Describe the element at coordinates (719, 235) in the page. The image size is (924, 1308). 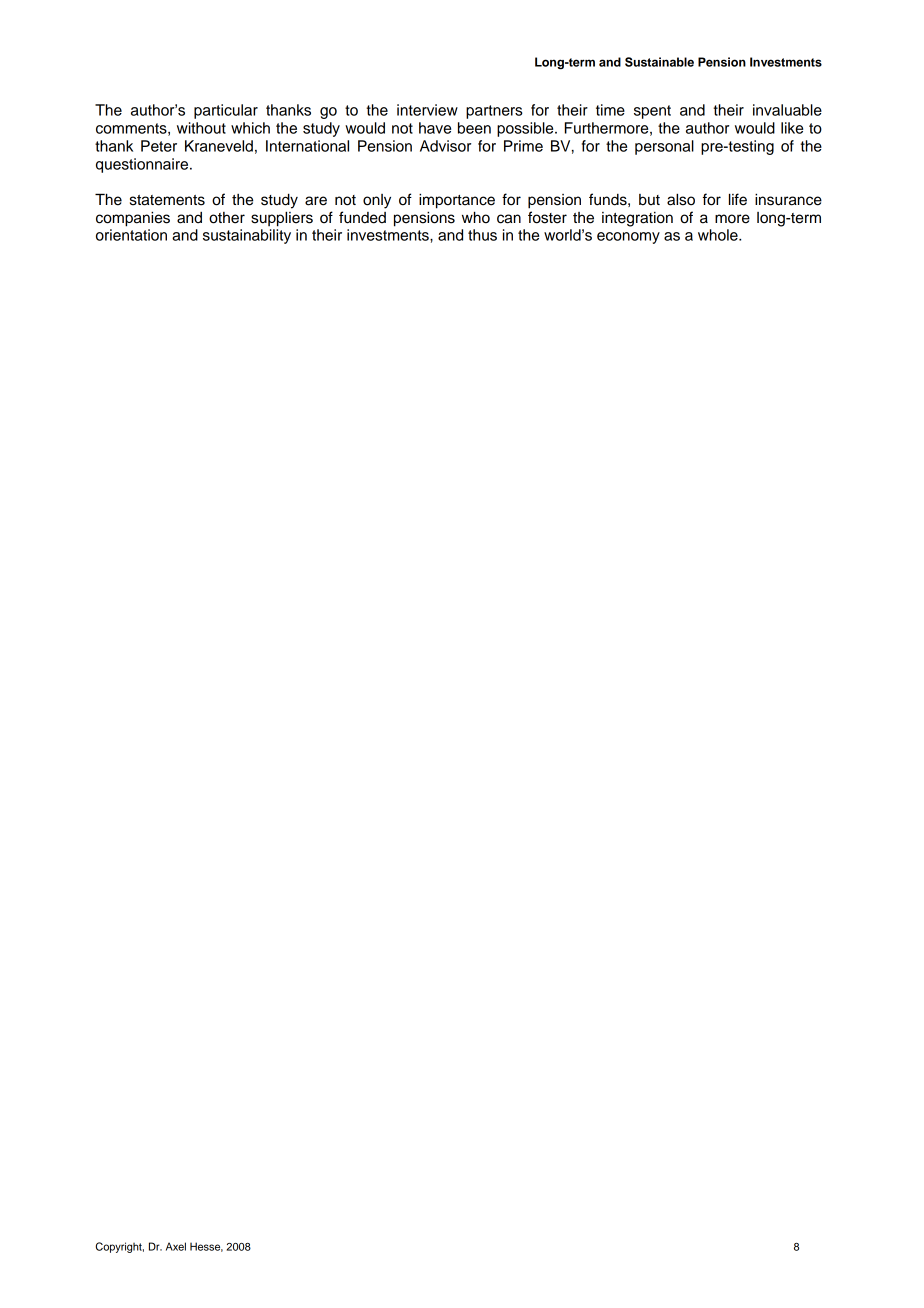
I see `whole` at that location.
